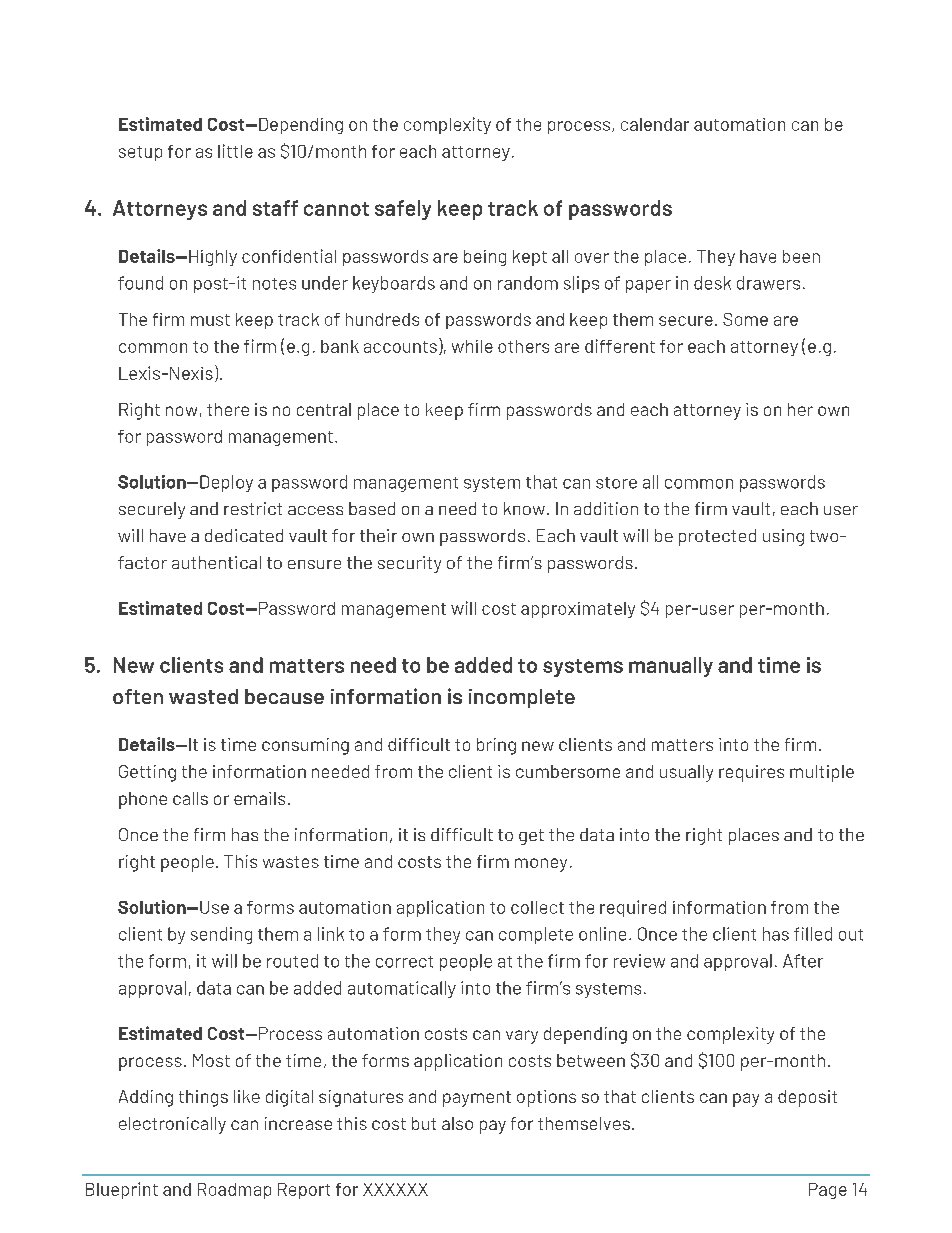  Describe the element at coordinates (403, 210) in the document. I see `safely` at that location.
